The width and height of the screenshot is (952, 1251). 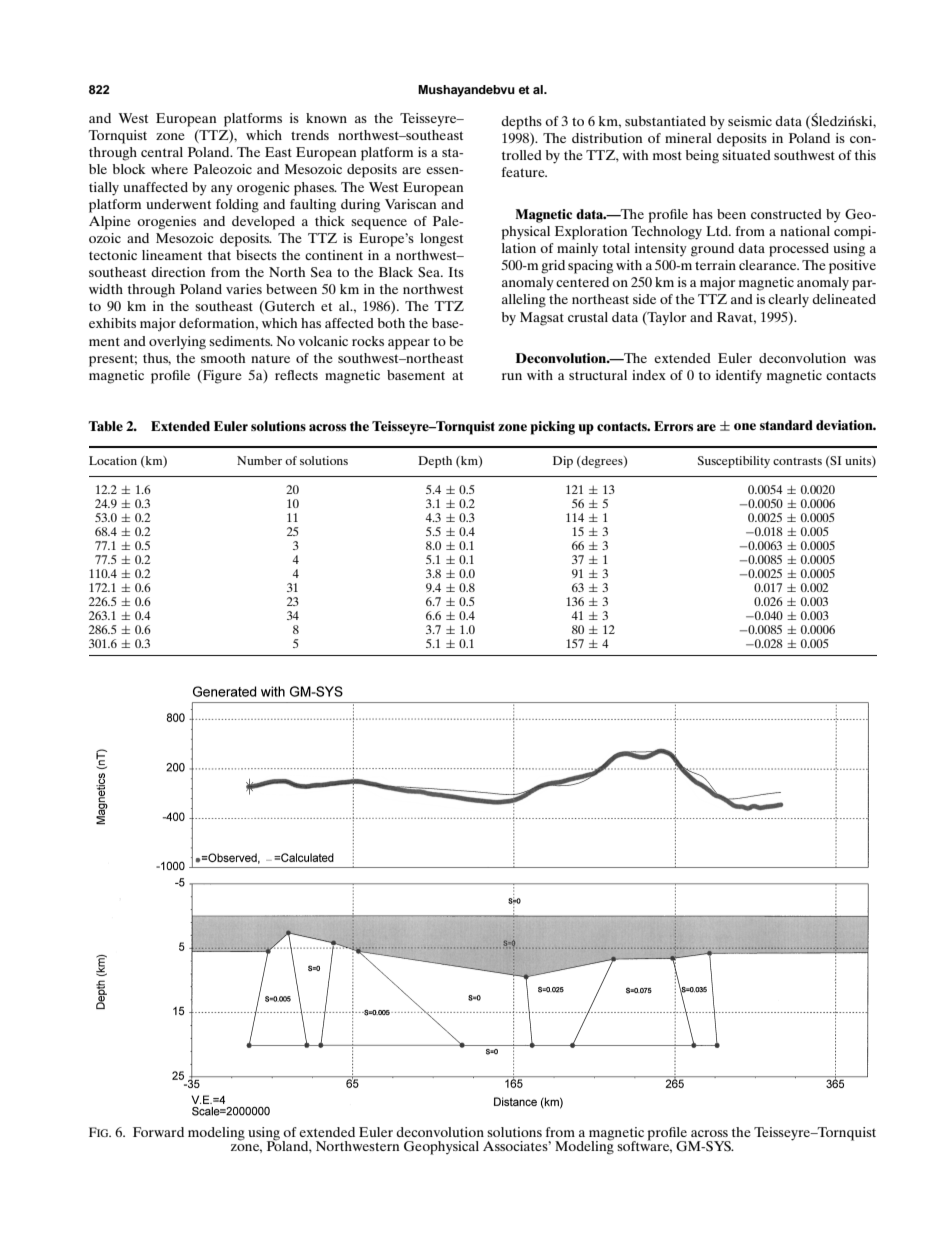 I want to click on Dip, so click(x=563, y=462).
